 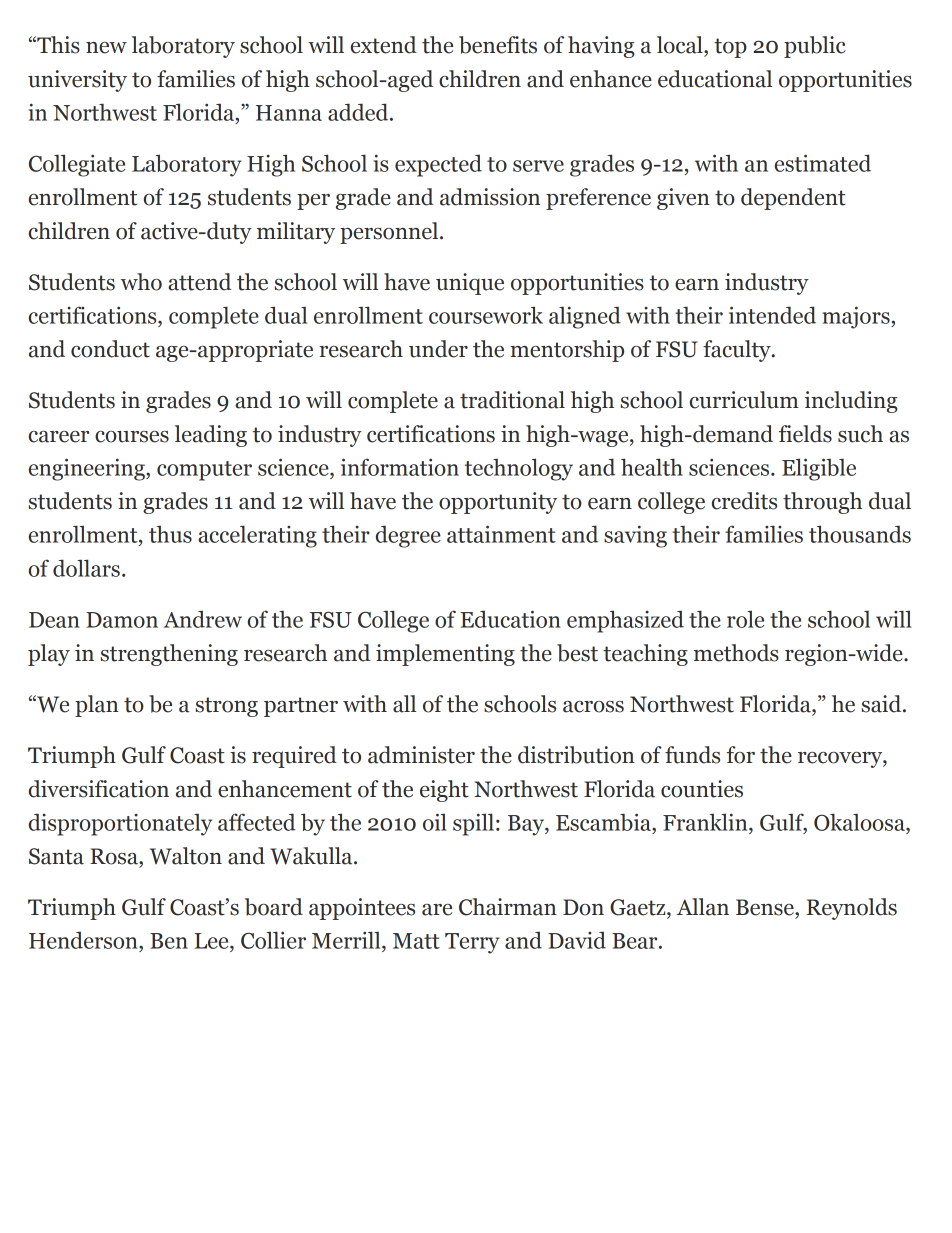 What do you see at coordinates (508, 907) in the screenshot?
I see `Chairman` at bounding box center [508, 907].
